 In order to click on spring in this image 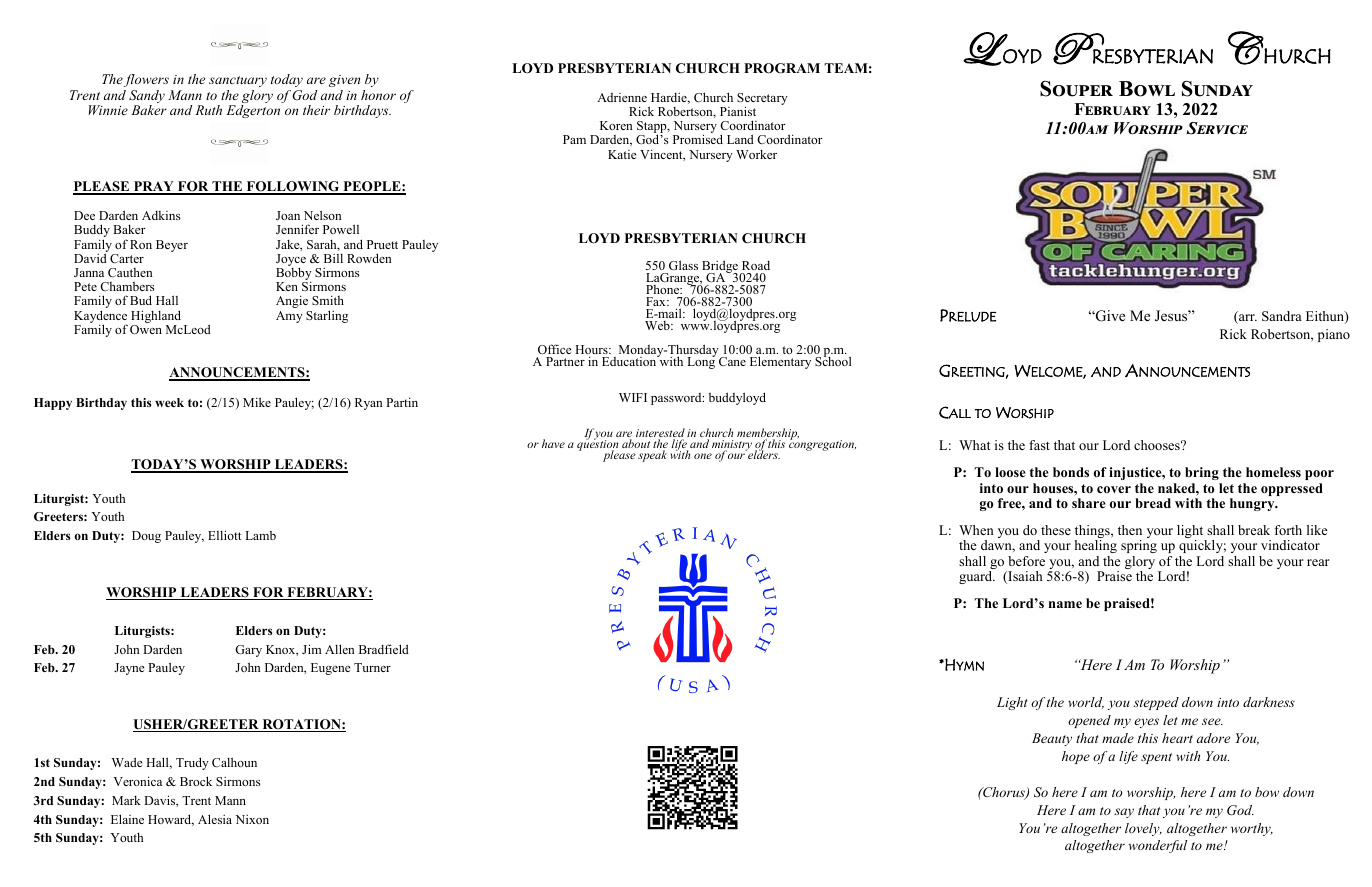, I will do `click(1139, 546)`.
